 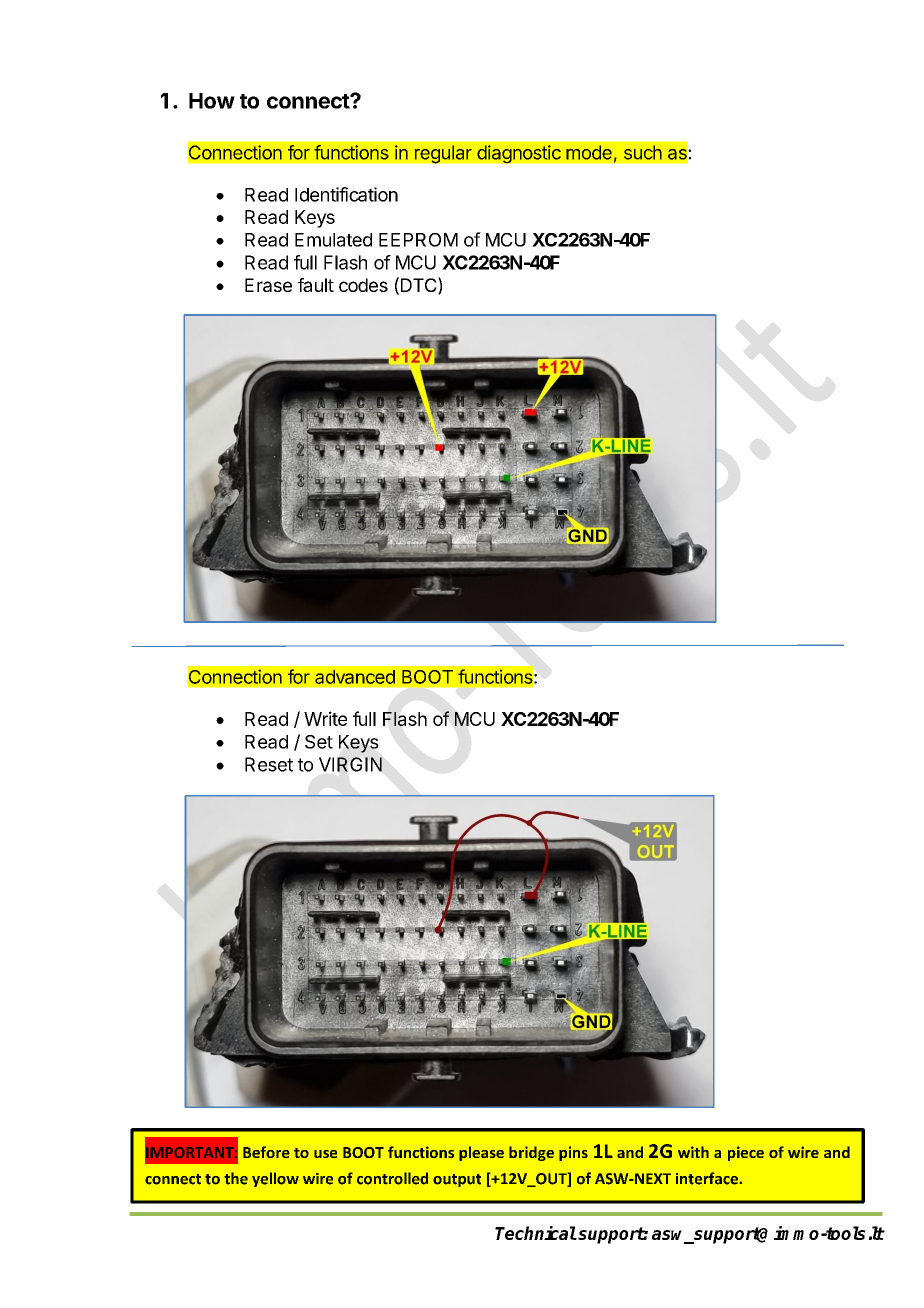 I want to click on yellow, so click(x=275, y=1179).
